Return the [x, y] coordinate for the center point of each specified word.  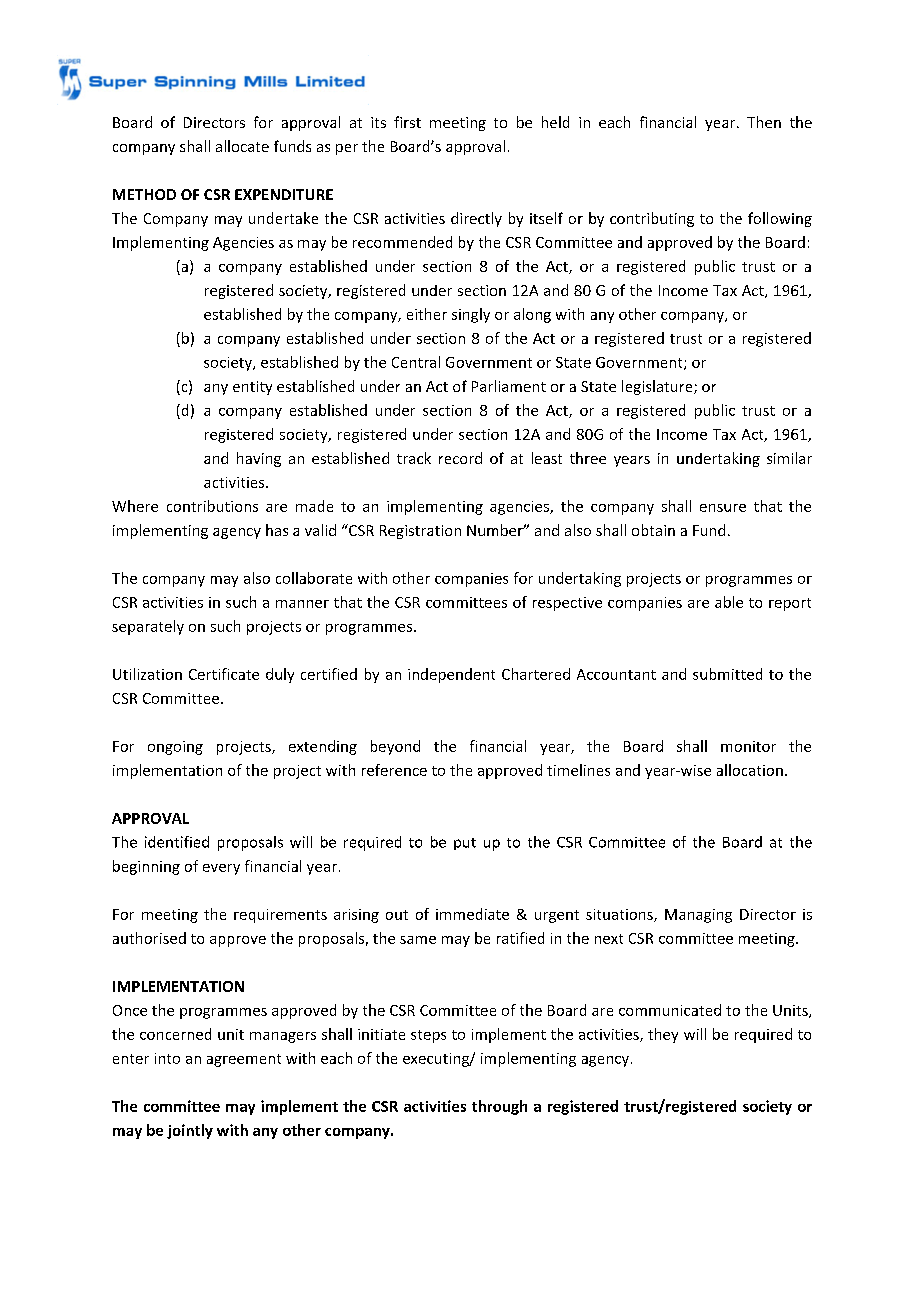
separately [148, 627]
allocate [242, 146]
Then [764, 122]
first [407, 122]
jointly [190, 1131]
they [663, 1035]
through [499, 1107]
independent [451, 675]
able [729, 602]
